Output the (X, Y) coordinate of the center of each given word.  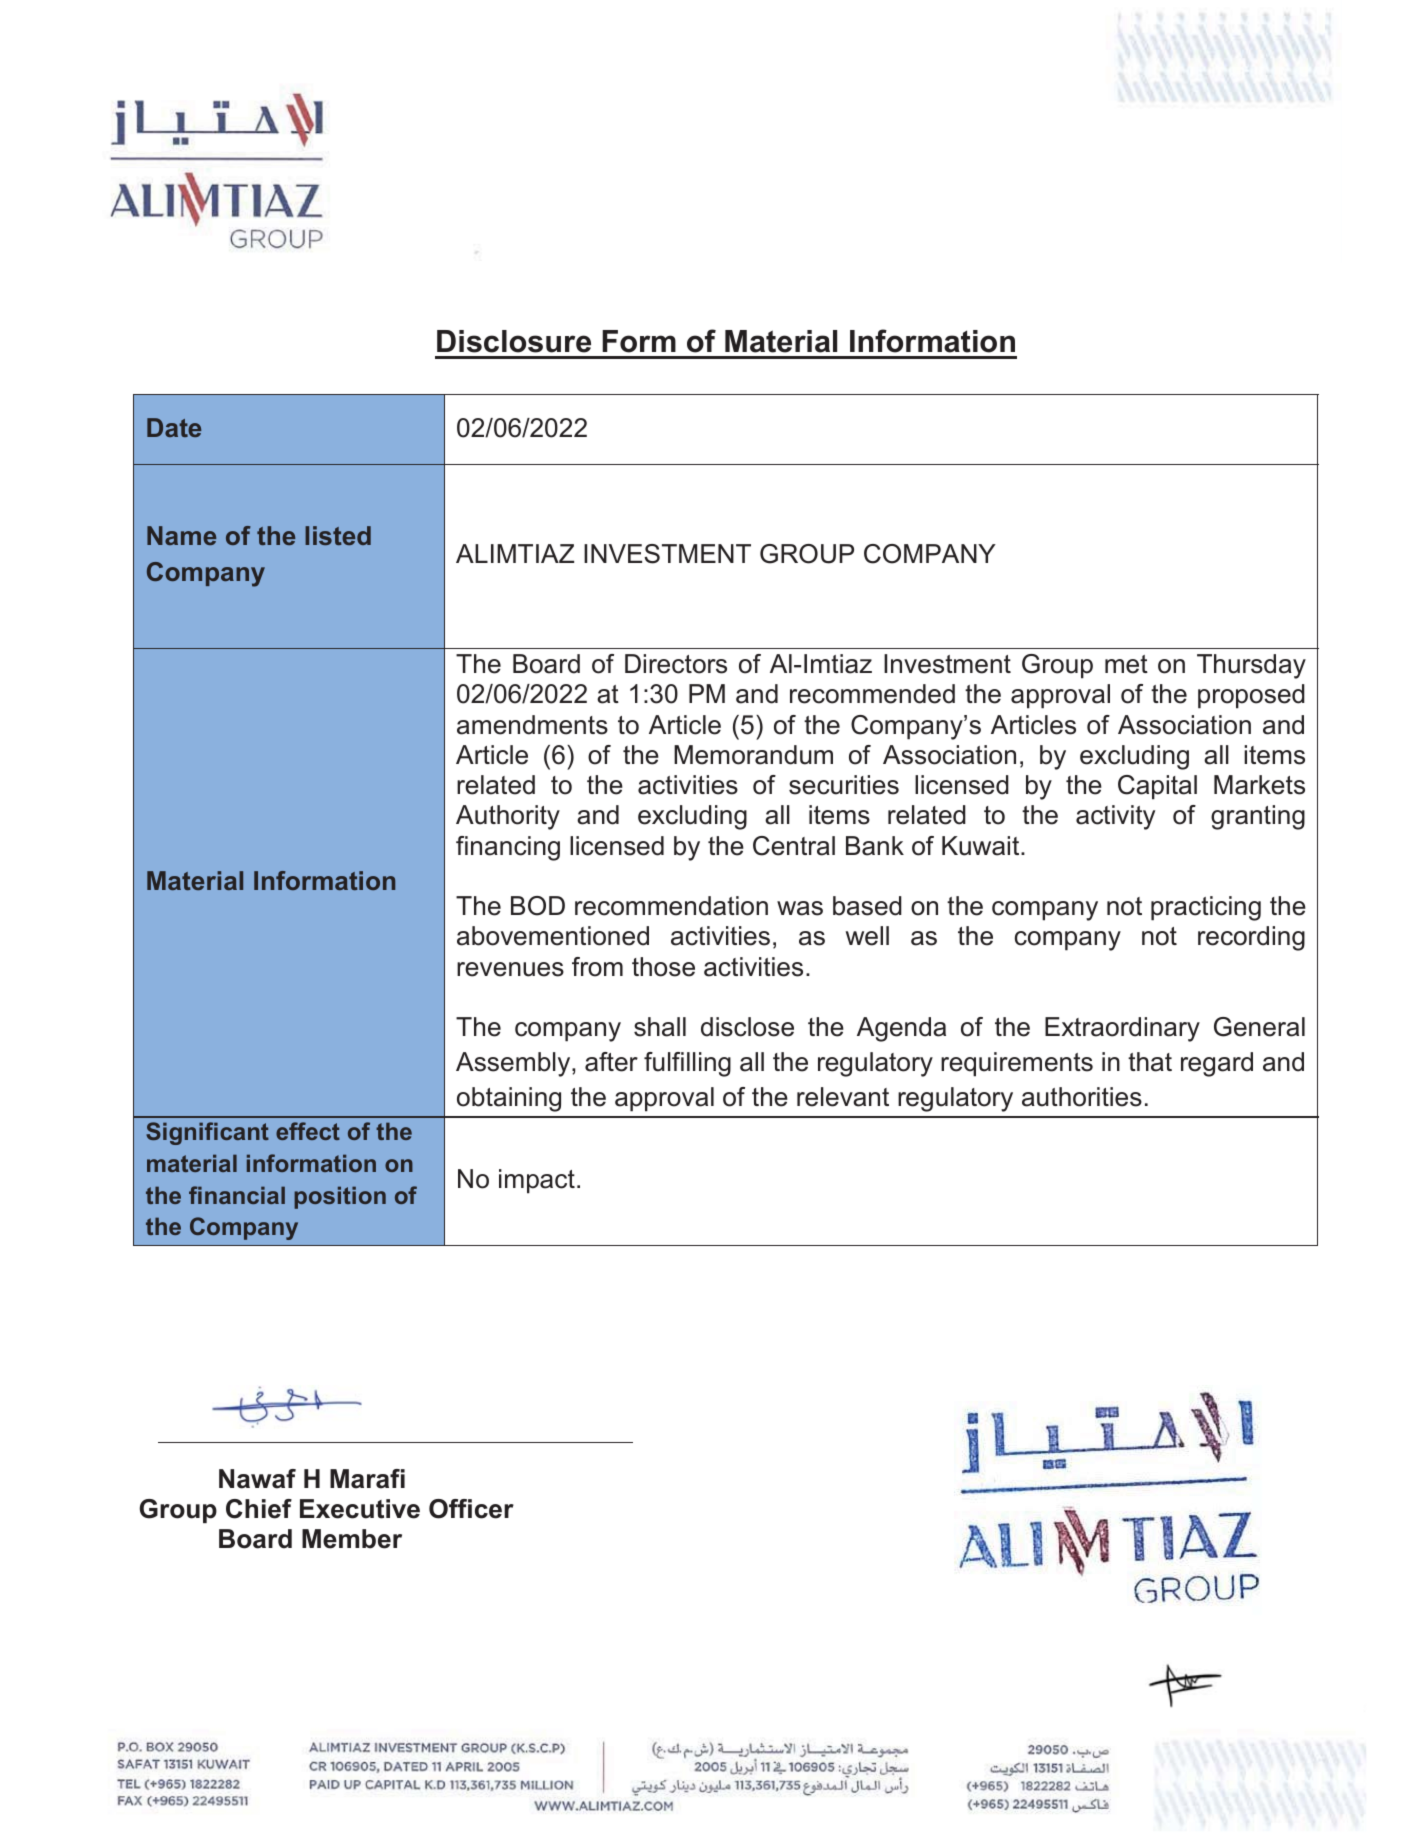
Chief (259, 1509)
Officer (471, 1509)
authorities (1082, 1097)
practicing (1206, 908)
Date (174, 427)
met (1126, 664)
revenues (510, 969)
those (663, 967)
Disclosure (514, 341)
